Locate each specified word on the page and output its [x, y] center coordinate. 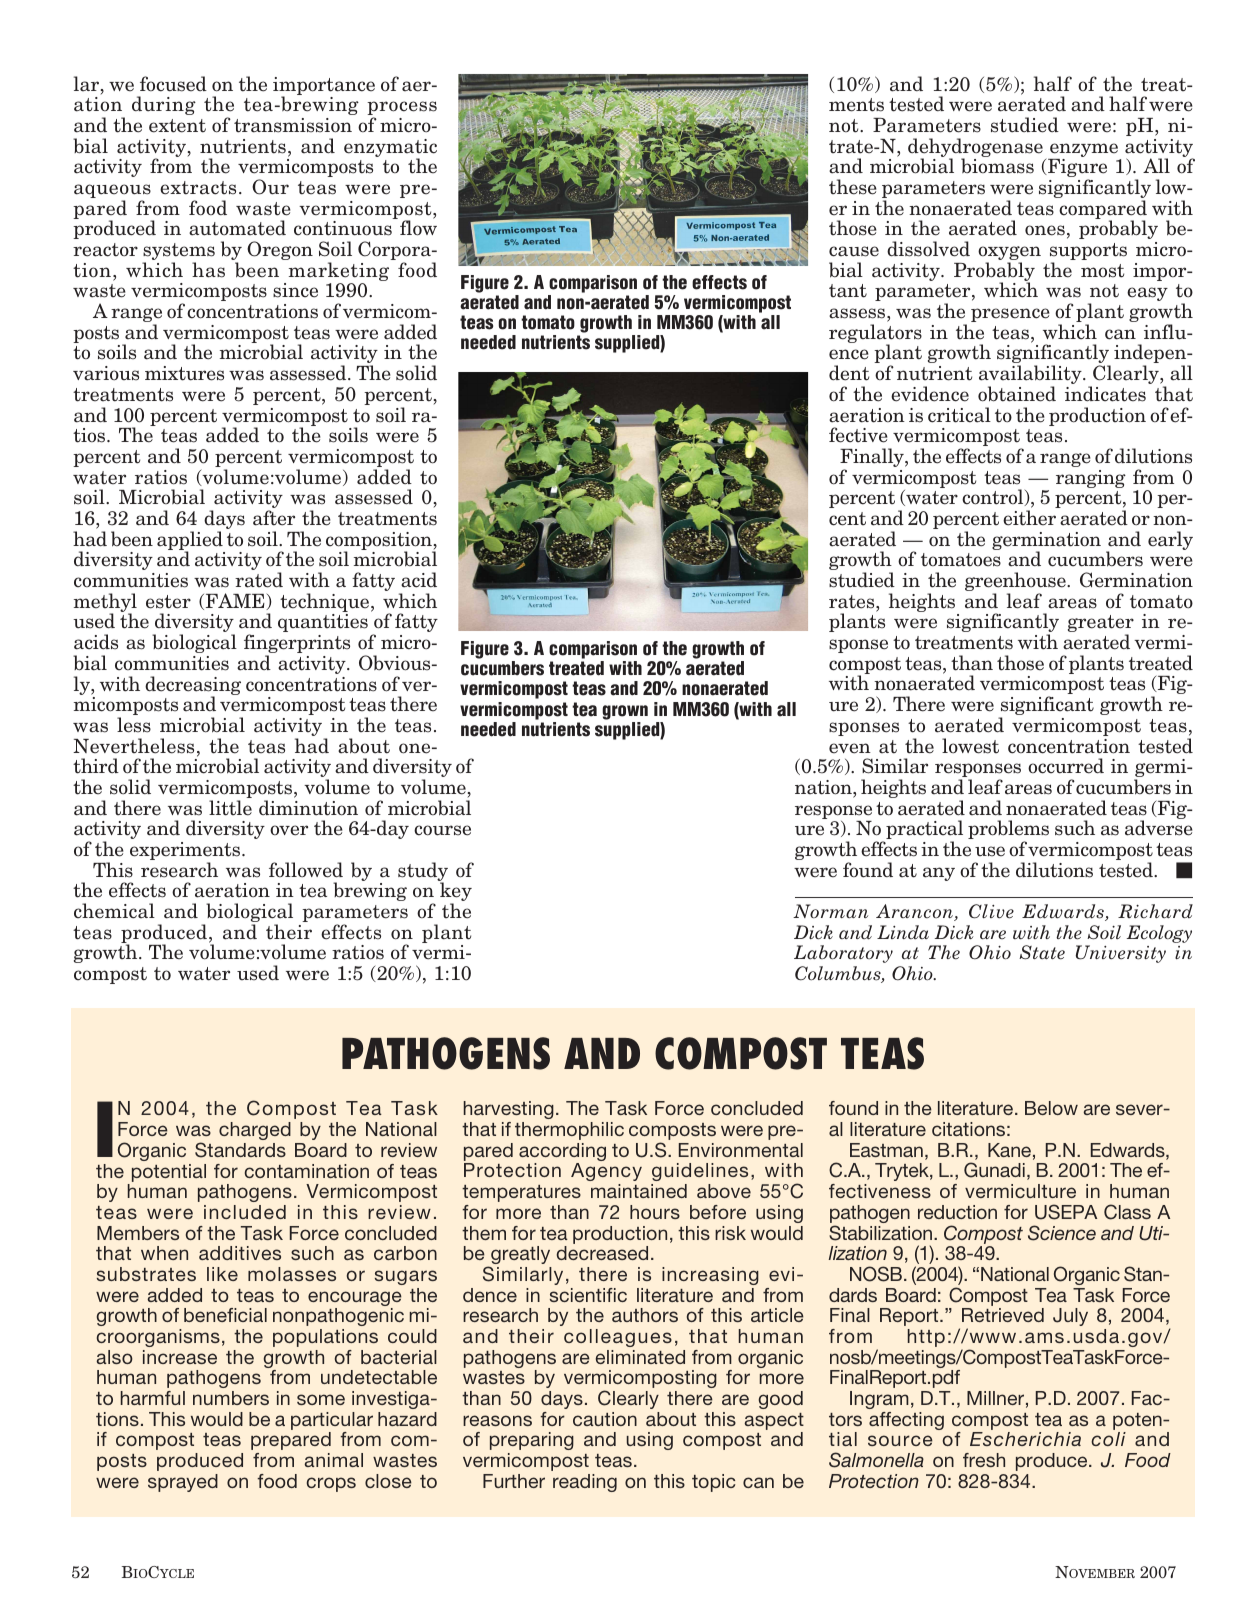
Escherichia [1025, 1439]
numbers [231, 1398]
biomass [997, 166]
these [853, 187]
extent [177, 126]
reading [585, 1483]
